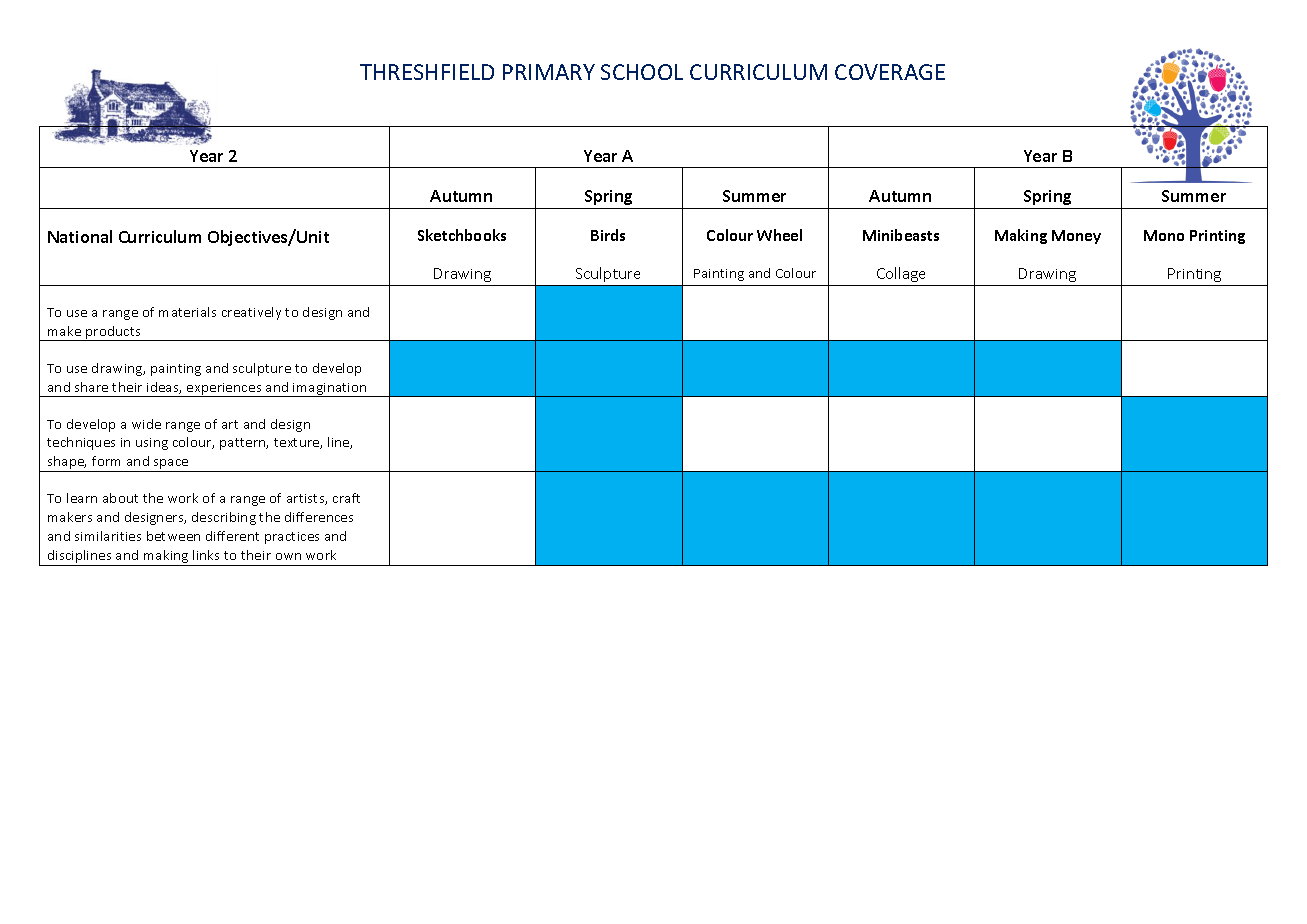  What do you see at coordinates (146, 424) in the screenshot?
I see `wide` at bounding box center [146, 424].
